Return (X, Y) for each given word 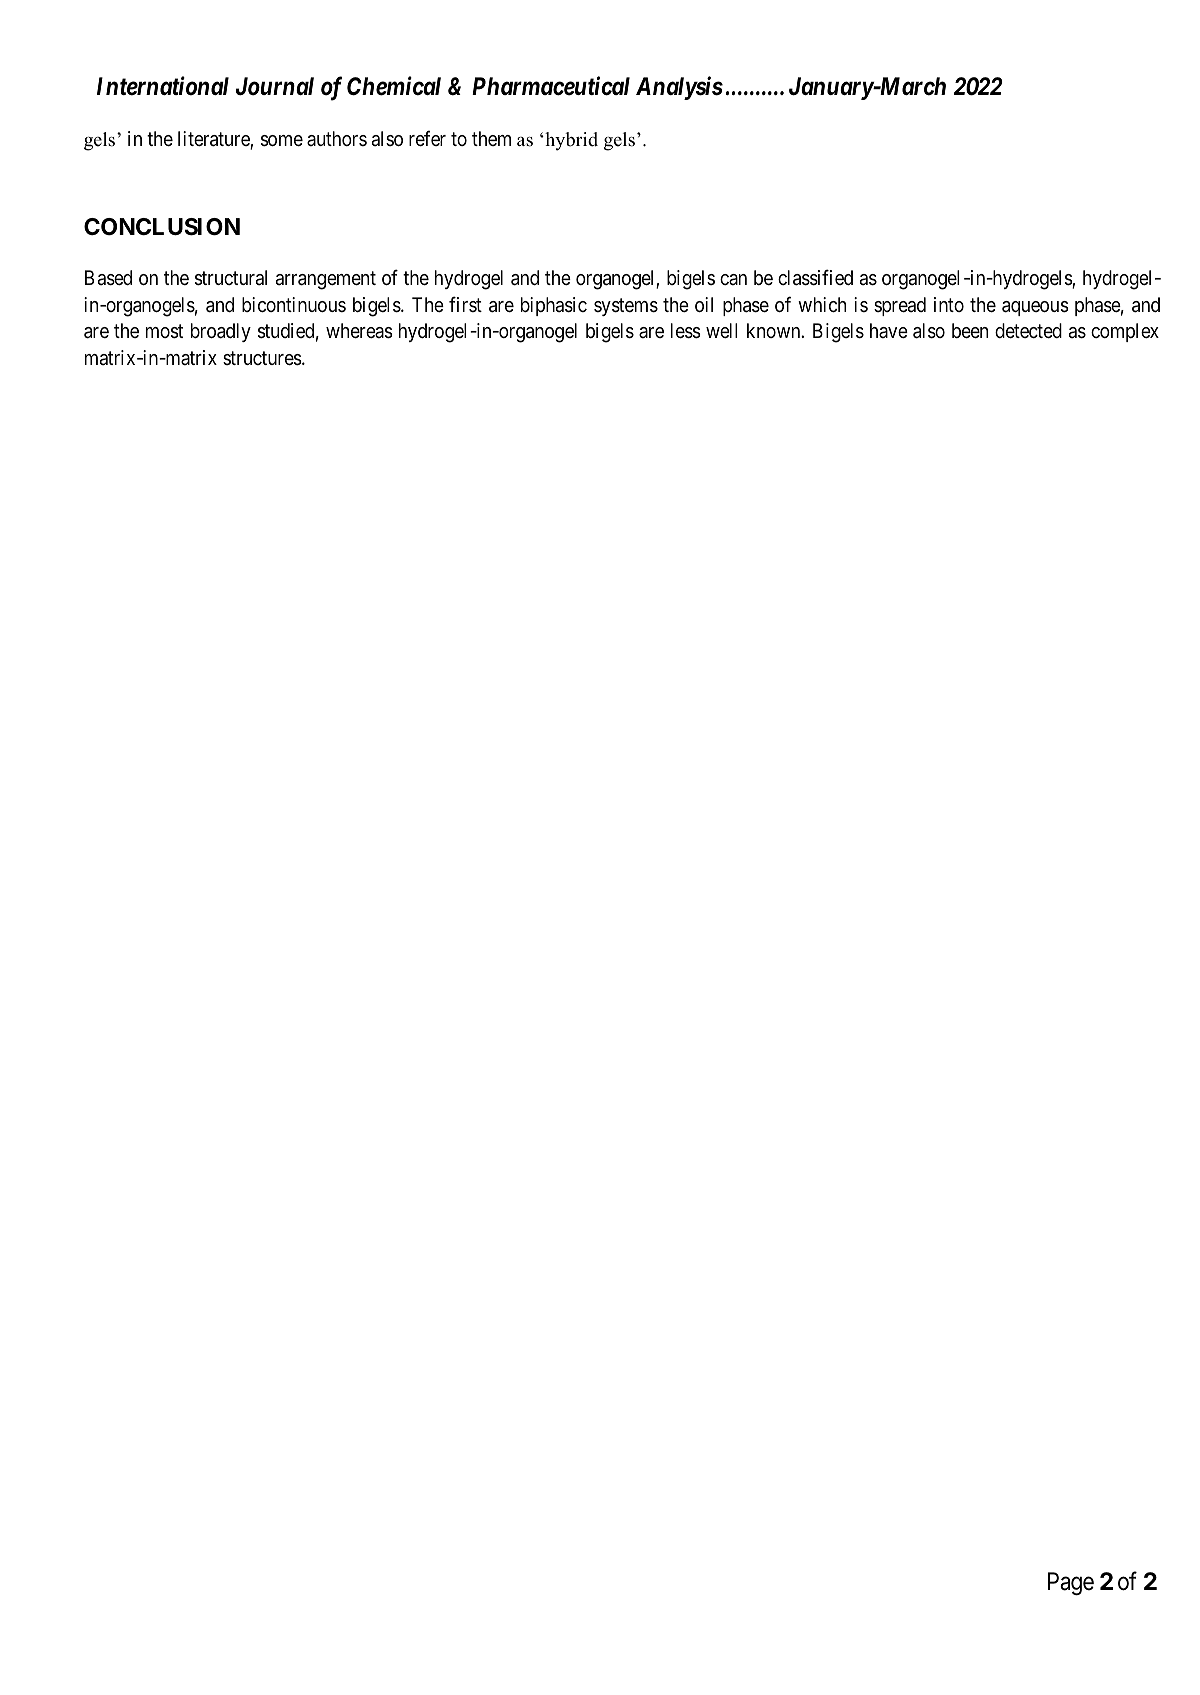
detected (1028, 331)
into (949, 304)
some (282, 141)
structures (262, 358)
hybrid (570, 141)
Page (1071, 1583)
